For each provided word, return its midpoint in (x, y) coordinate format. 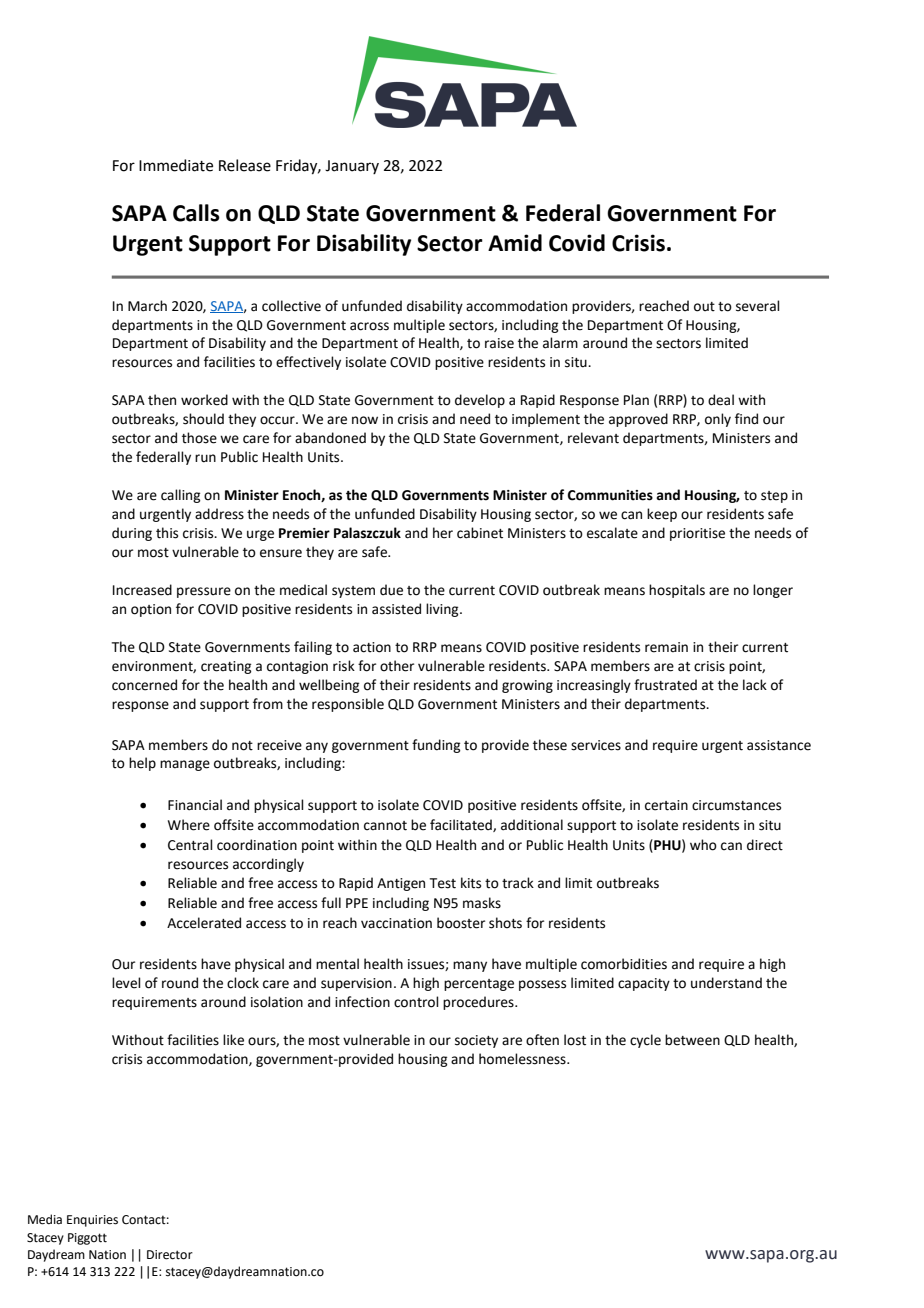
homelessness (523, 1059)
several (758, 306)
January (352, 167)
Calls (196, 213)
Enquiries (92, 1221)
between (692, 1040)
